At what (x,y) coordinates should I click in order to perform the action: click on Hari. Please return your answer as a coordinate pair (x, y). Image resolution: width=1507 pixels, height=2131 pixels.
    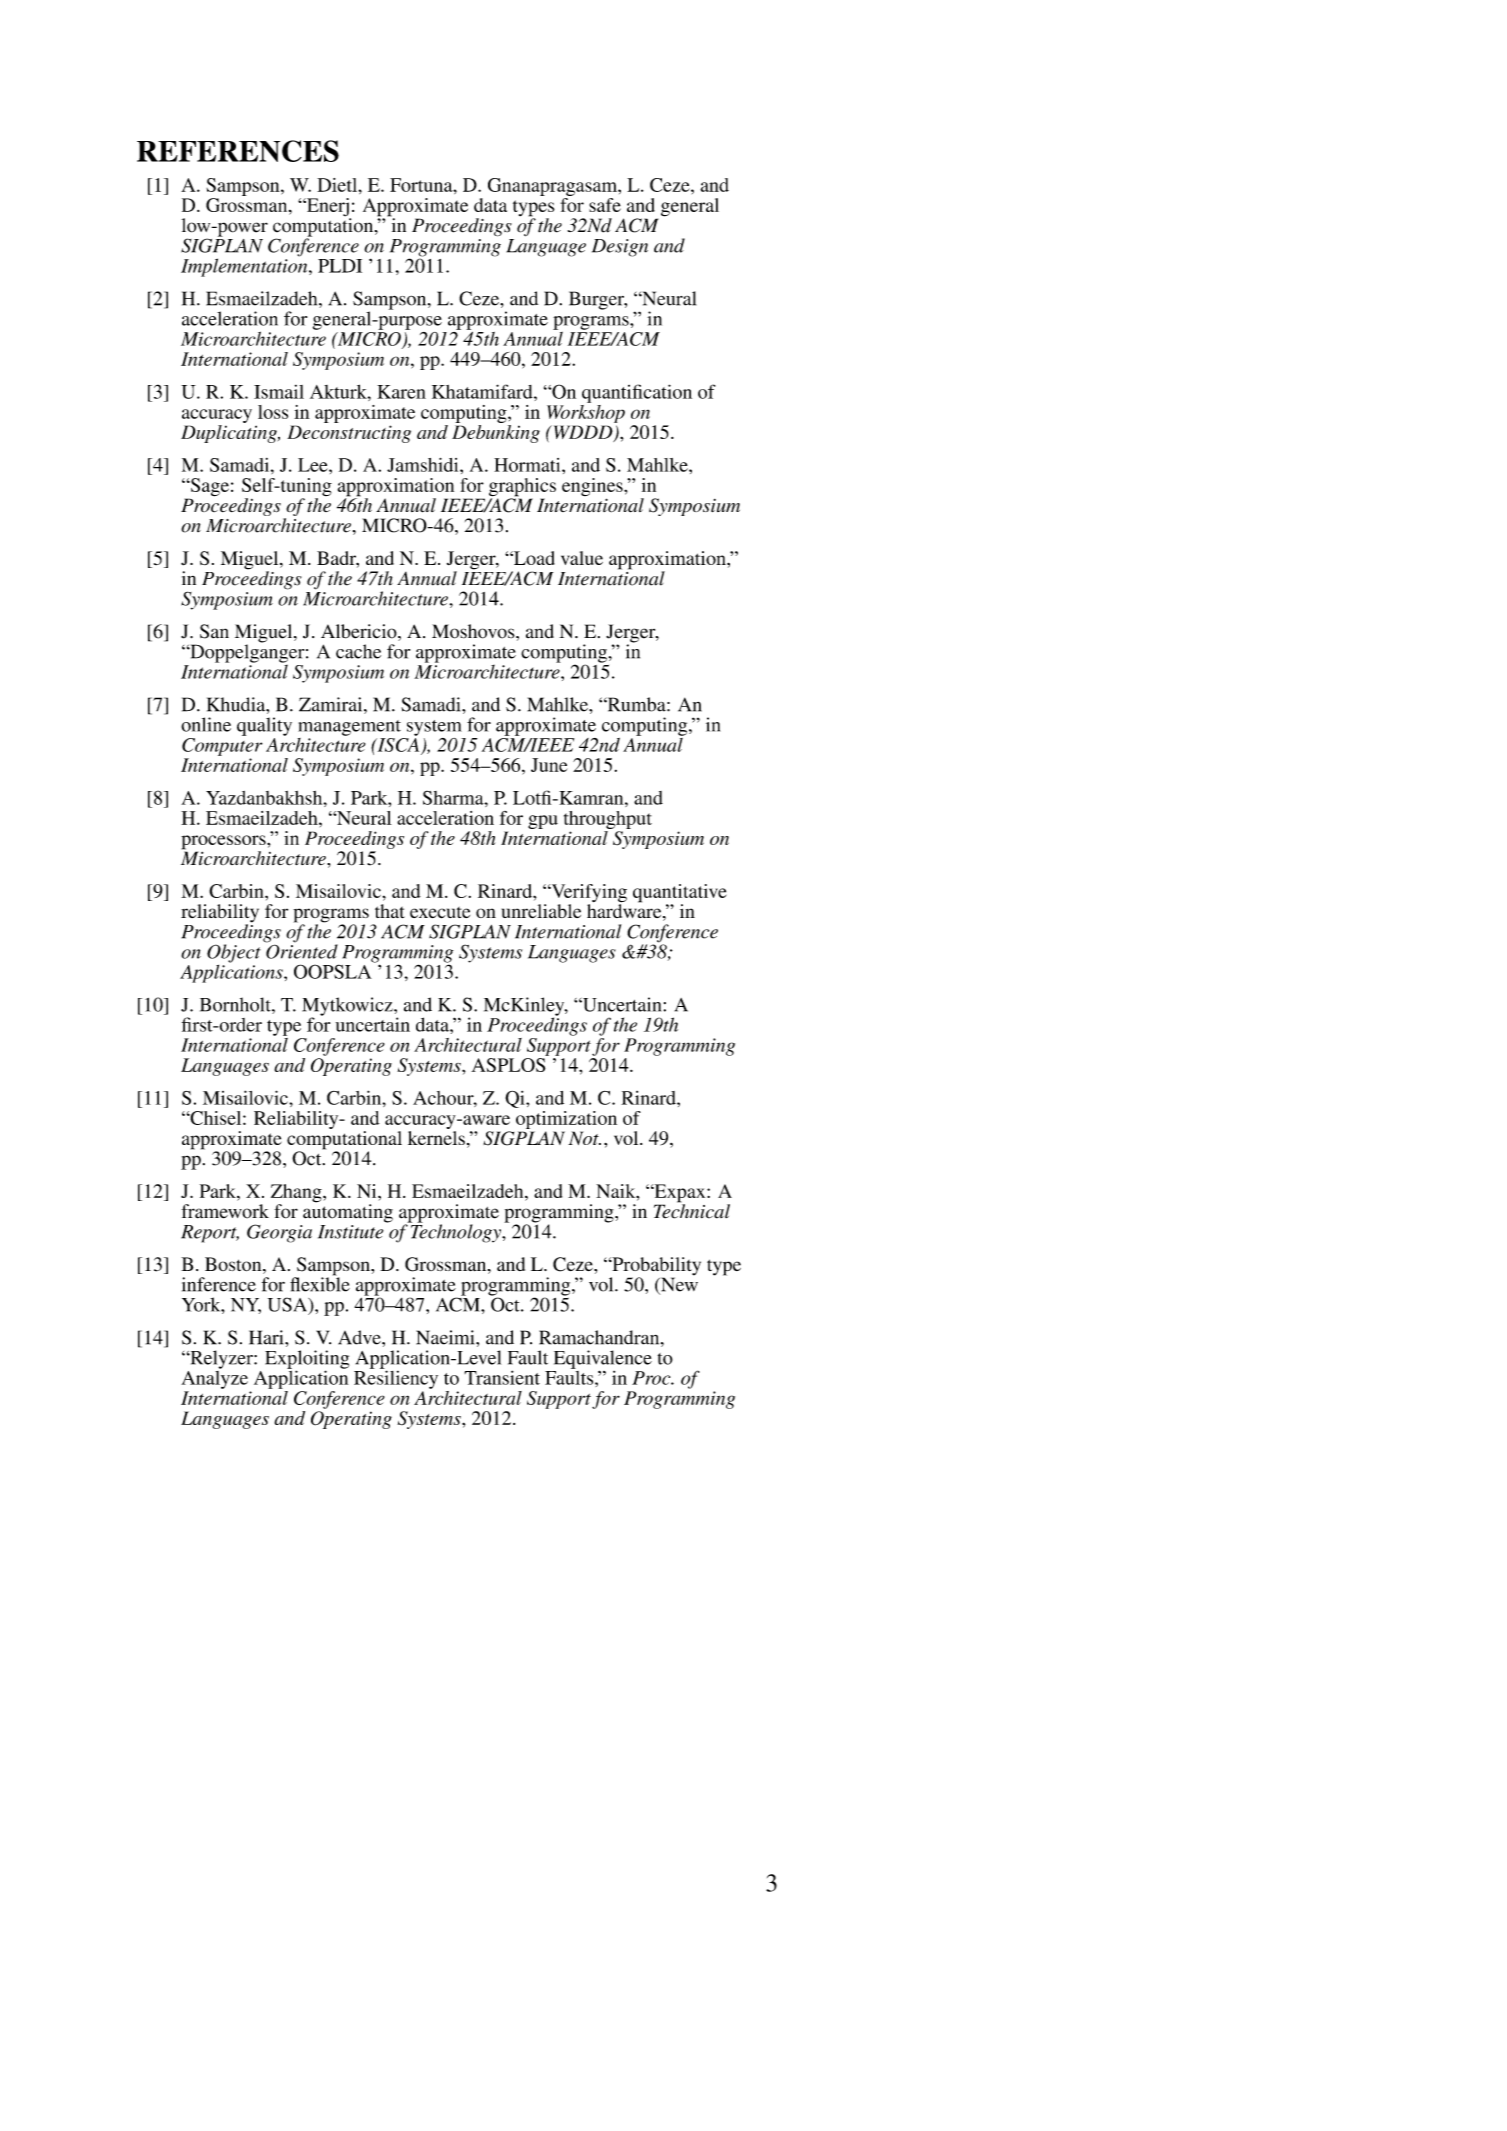
    Looking at the image, I should click on (267, 1337).
